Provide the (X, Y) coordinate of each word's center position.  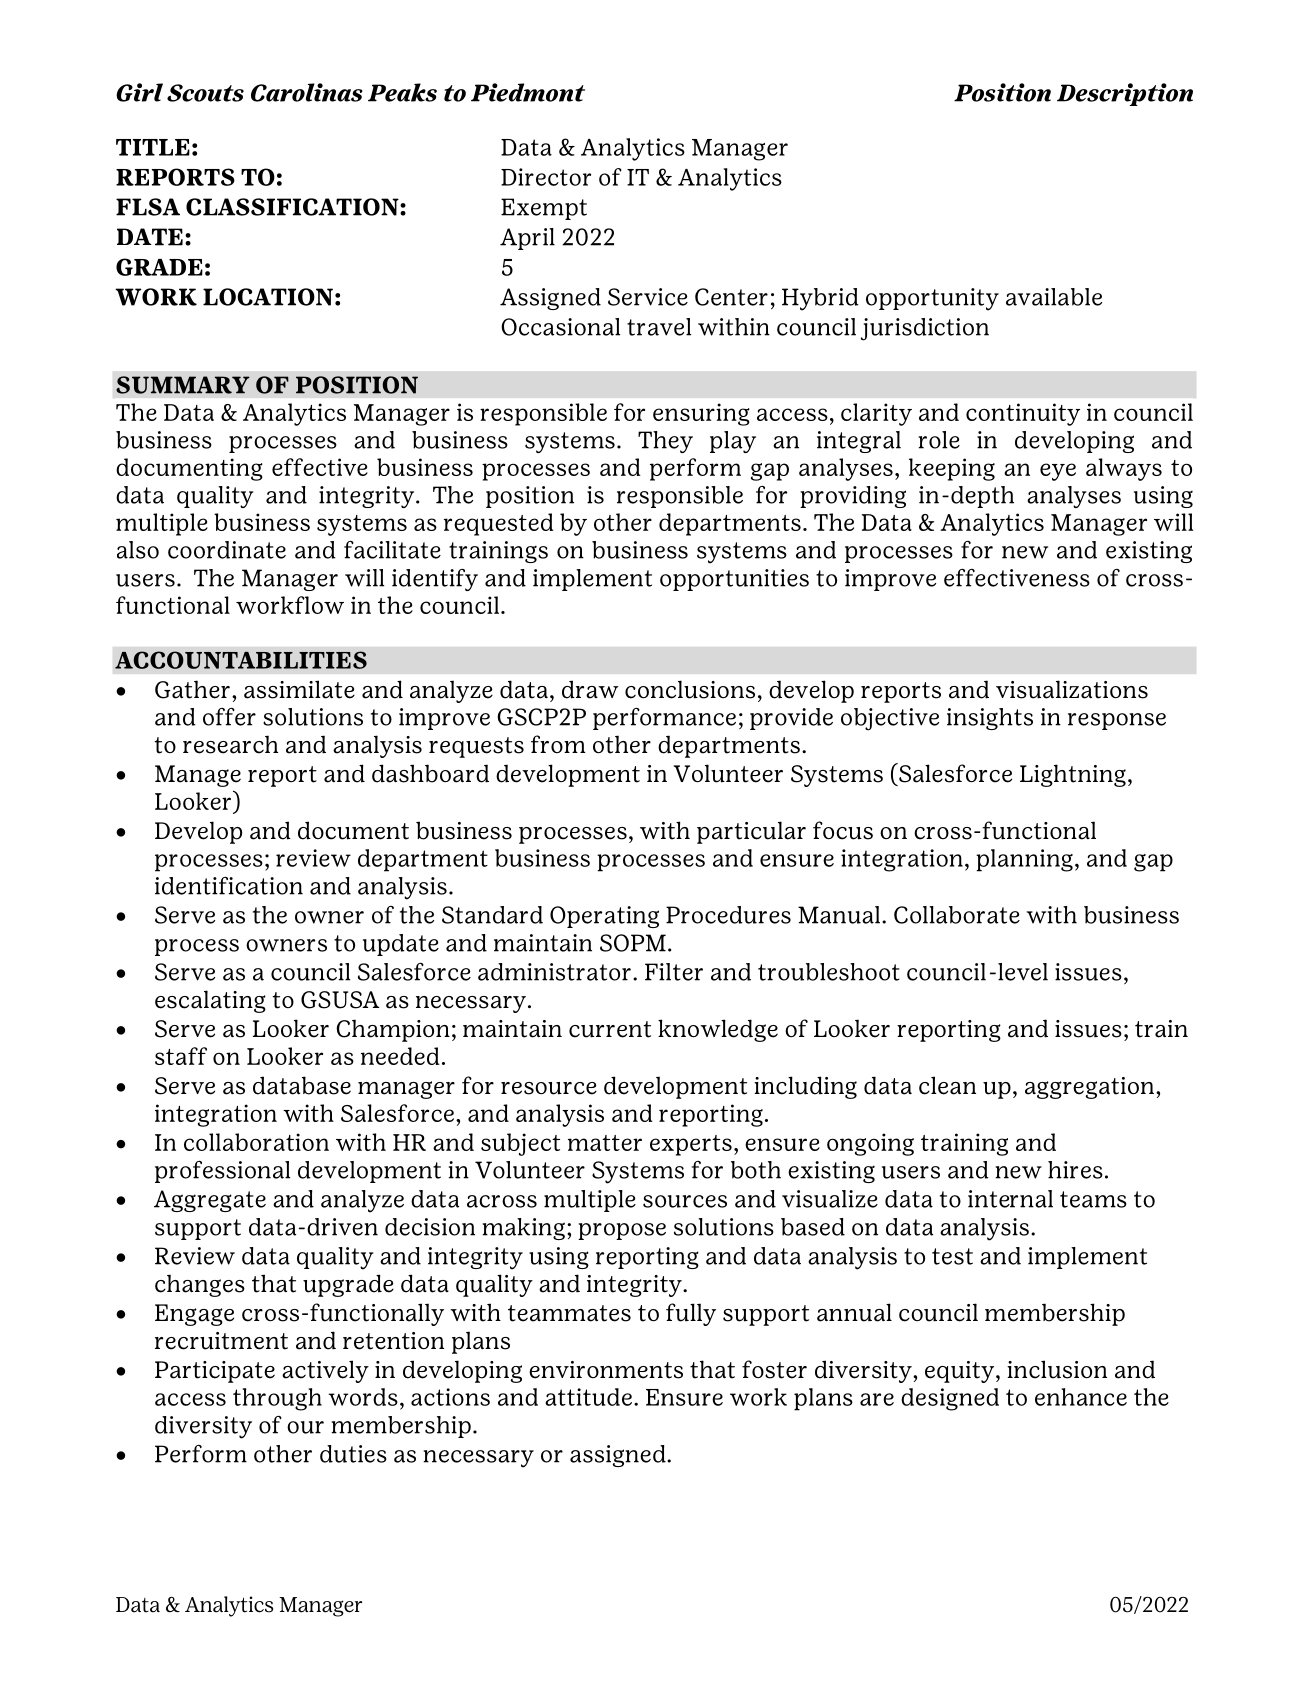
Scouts (205, 93)
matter (605, 1143)
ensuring (701, 414)
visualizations (1072, 689)
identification (229, 886)
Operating (604, 917)
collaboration (256, 1142)
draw (590, 689)
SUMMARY (183, 385)
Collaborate (957, 915)
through (277, 1399)
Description (1125, 94)
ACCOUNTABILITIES (241, 660)
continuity (1023, 414)
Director (546, 177)
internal (1010, 1199)
